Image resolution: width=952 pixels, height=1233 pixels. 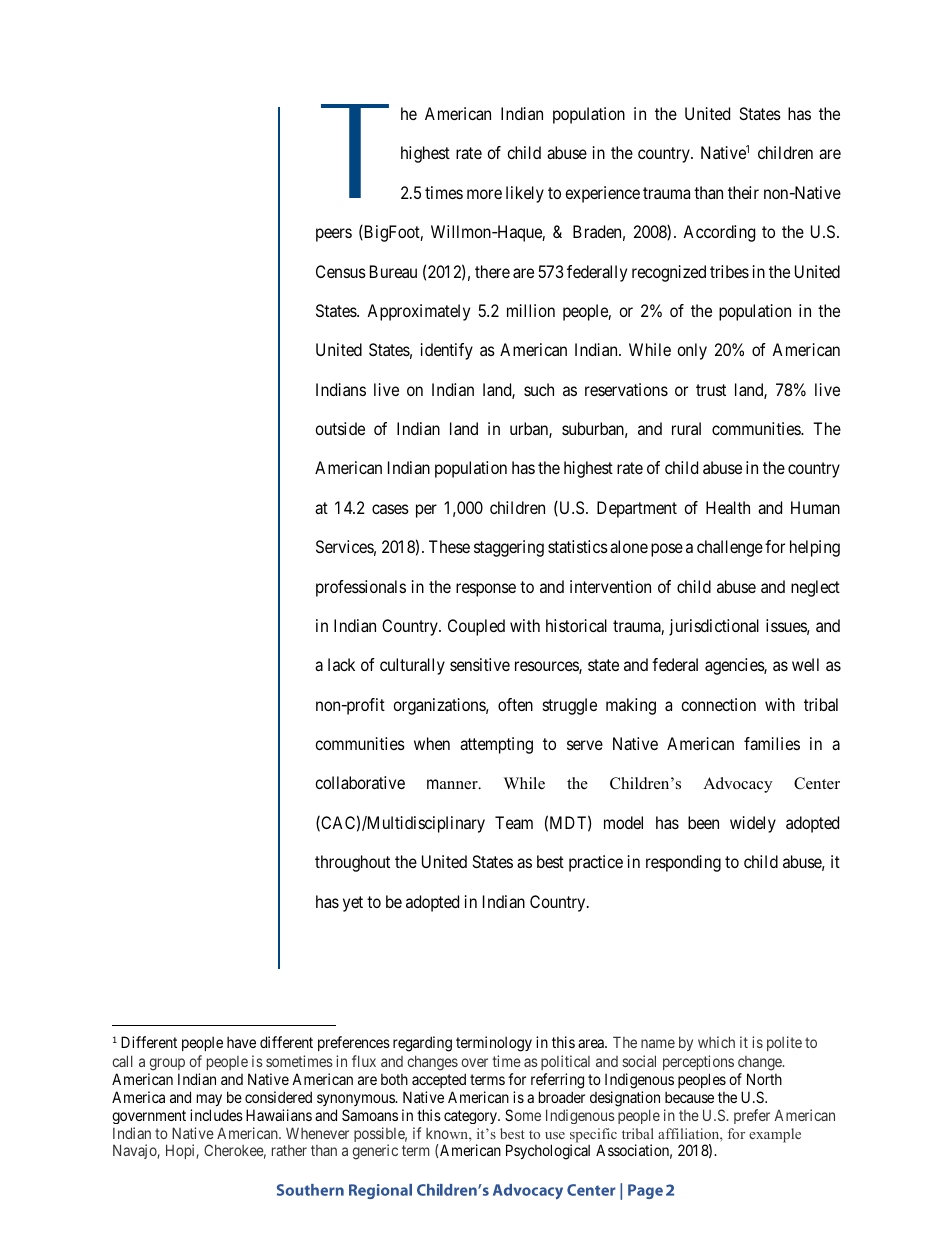 I want to click on sensitive, so click(x=480, y=664).
